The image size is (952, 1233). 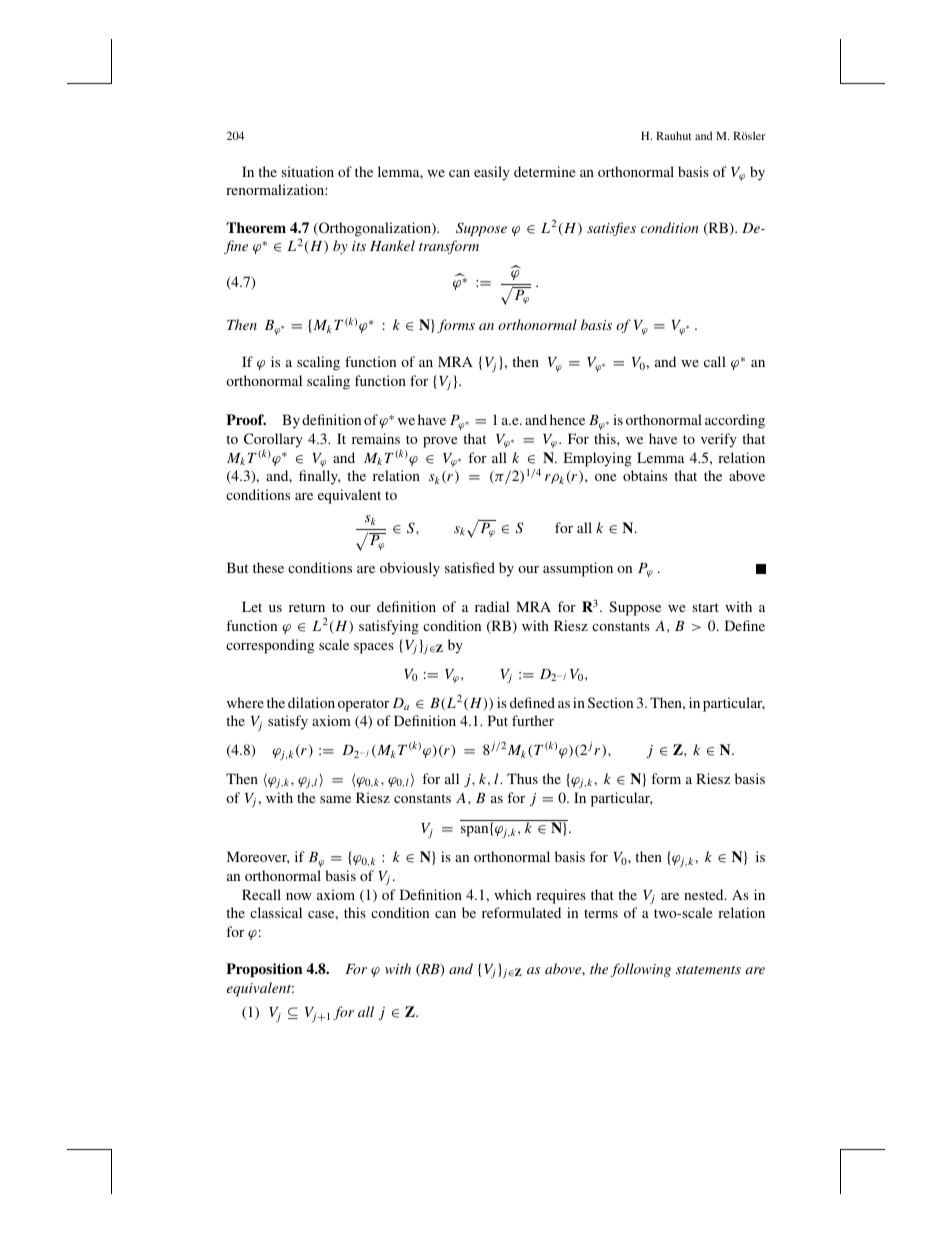 What do you see at coordinates (610, 702) in the page?
I see `Section` at bounding box center [610, 702].
